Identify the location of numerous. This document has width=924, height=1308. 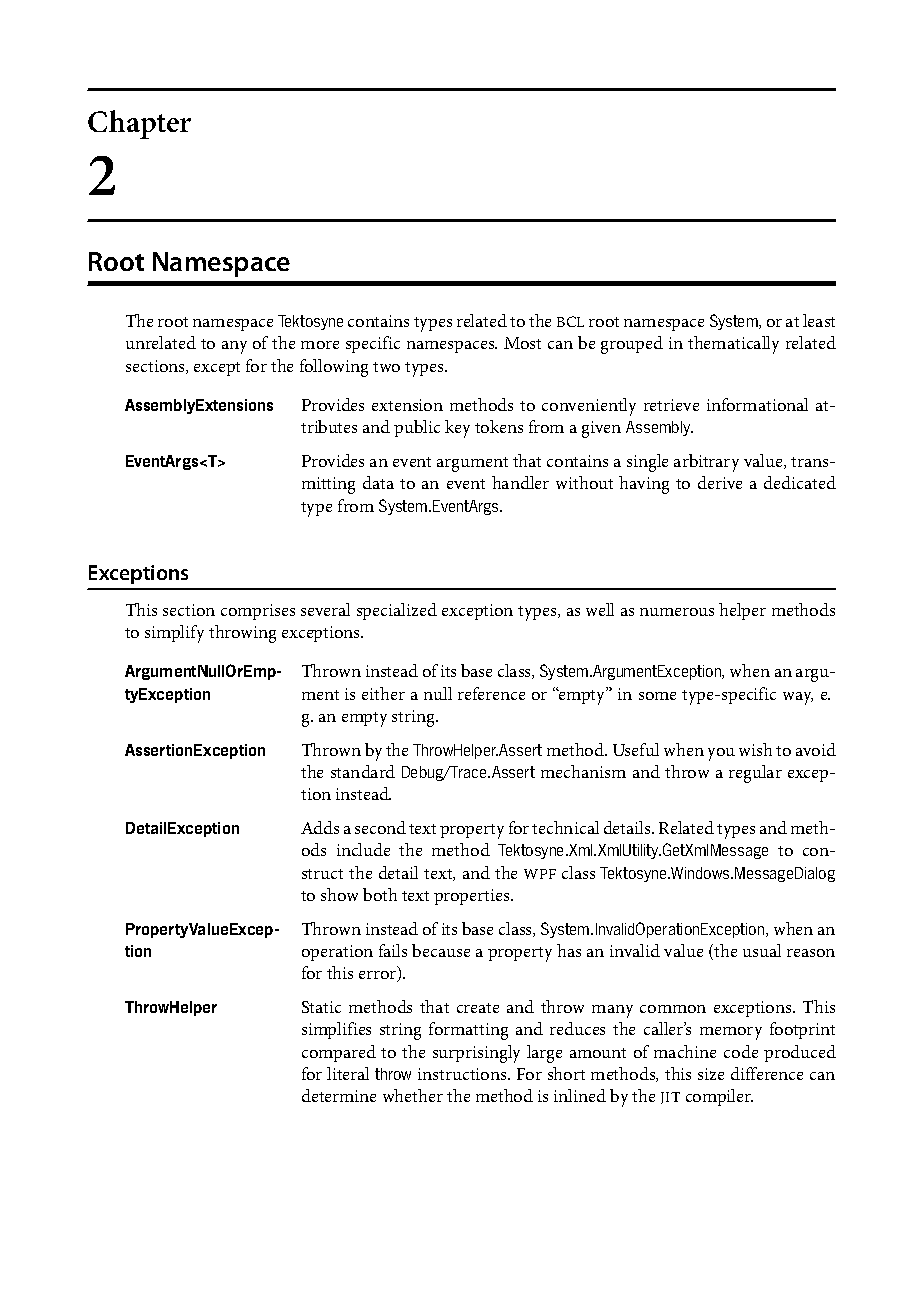
(677, 612).
